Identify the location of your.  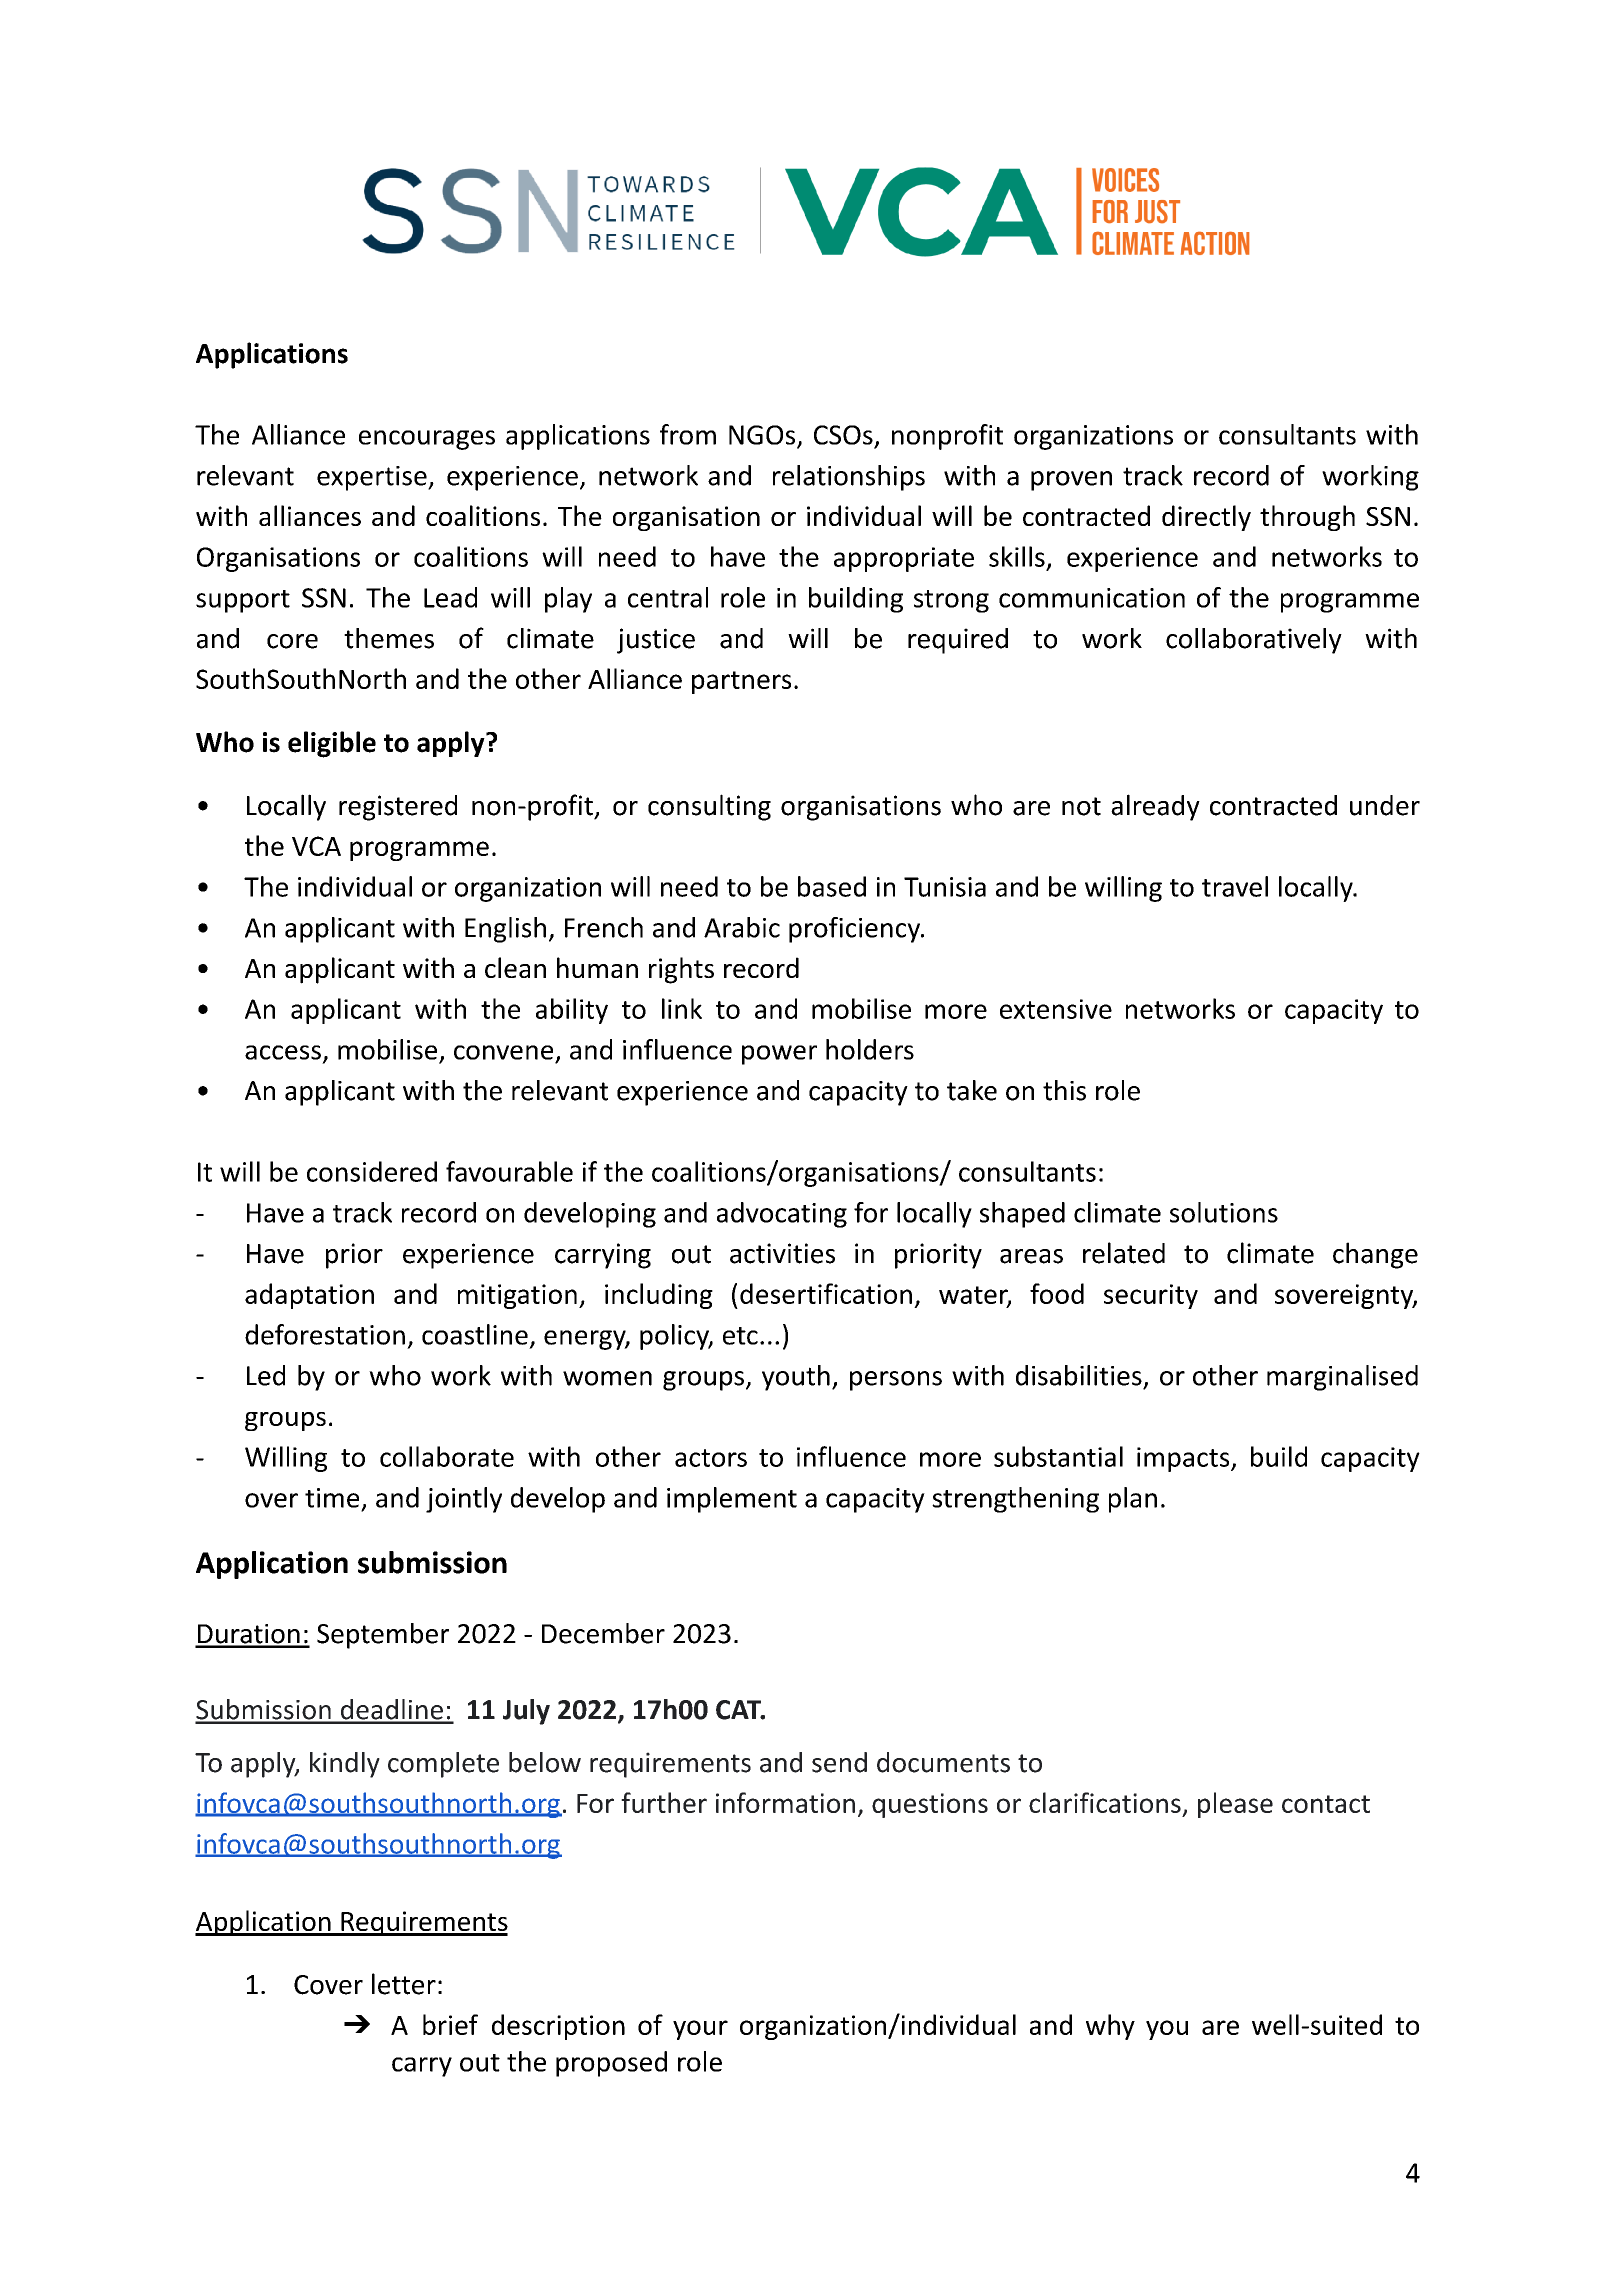
(700, 2030).
